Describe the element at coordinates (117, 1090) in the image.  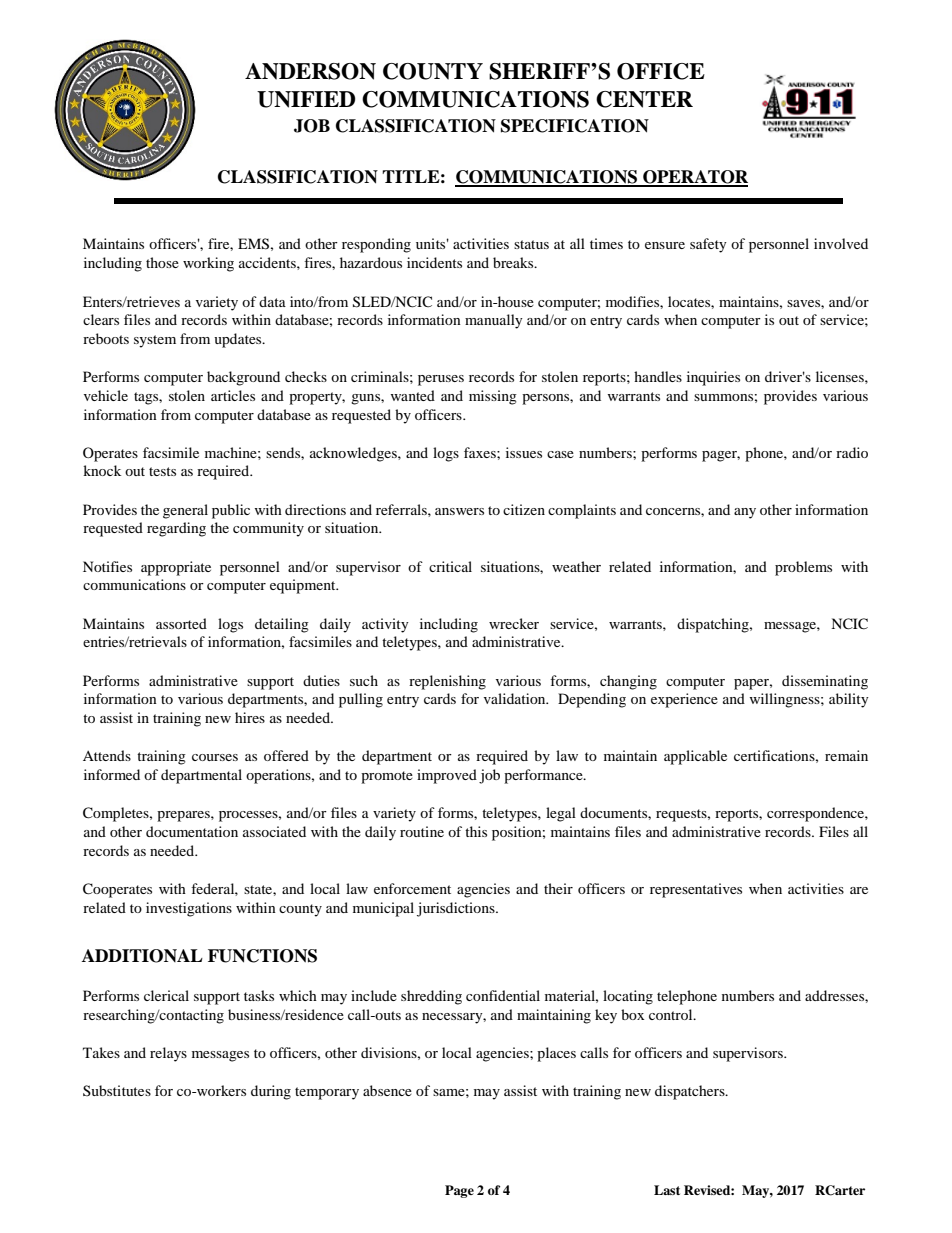
I see `Substitutes` at that location.
